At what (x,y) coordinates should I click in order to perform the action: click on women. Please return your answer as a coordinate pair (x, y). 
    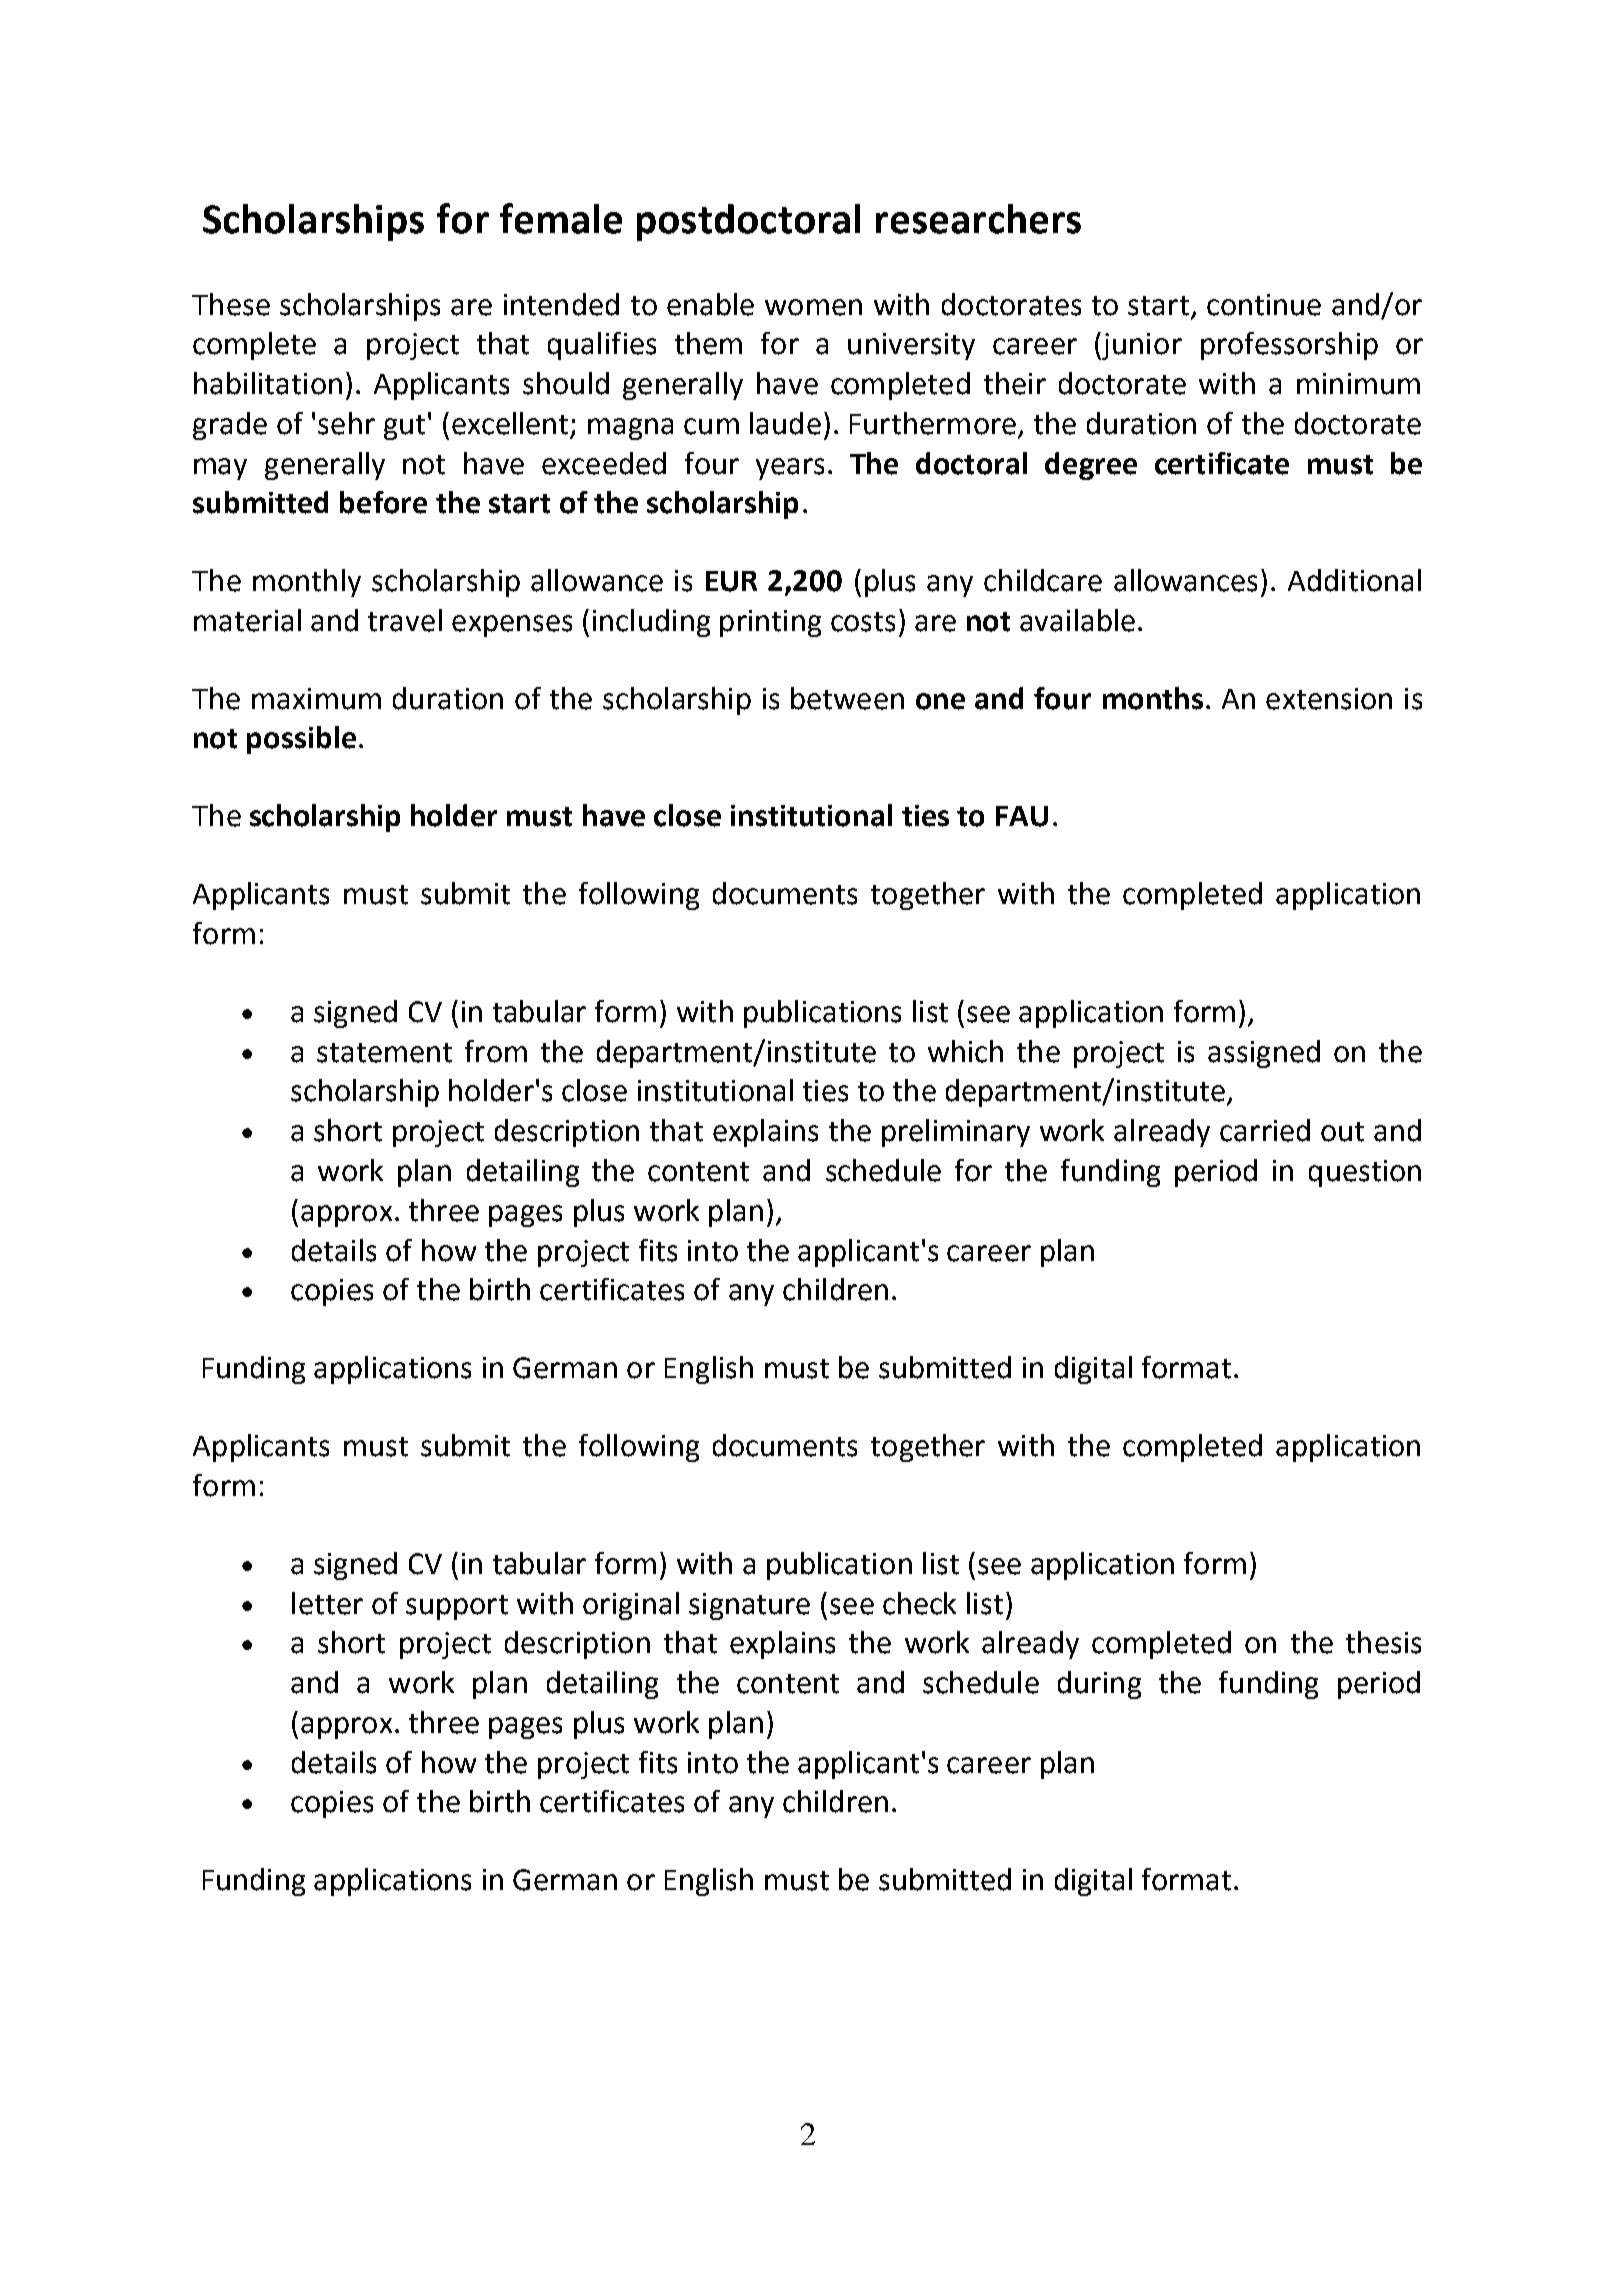
    Looking at the image, I should click on (813, 307).
